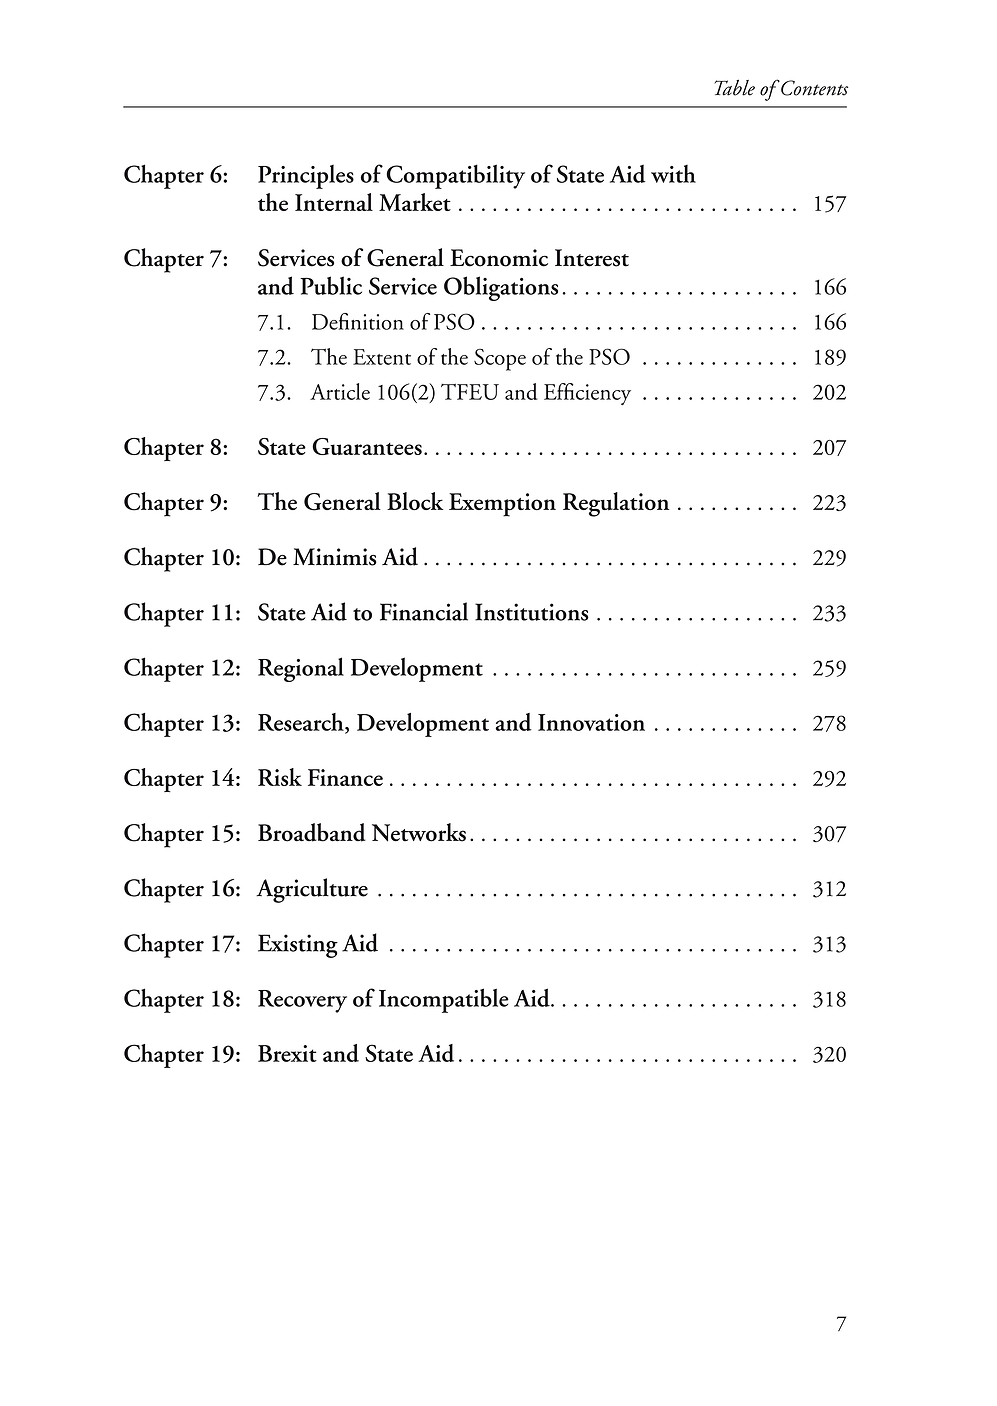 The height and width of the screenshot is (1406, 997). I want to click on Article, so click(340, 391).
